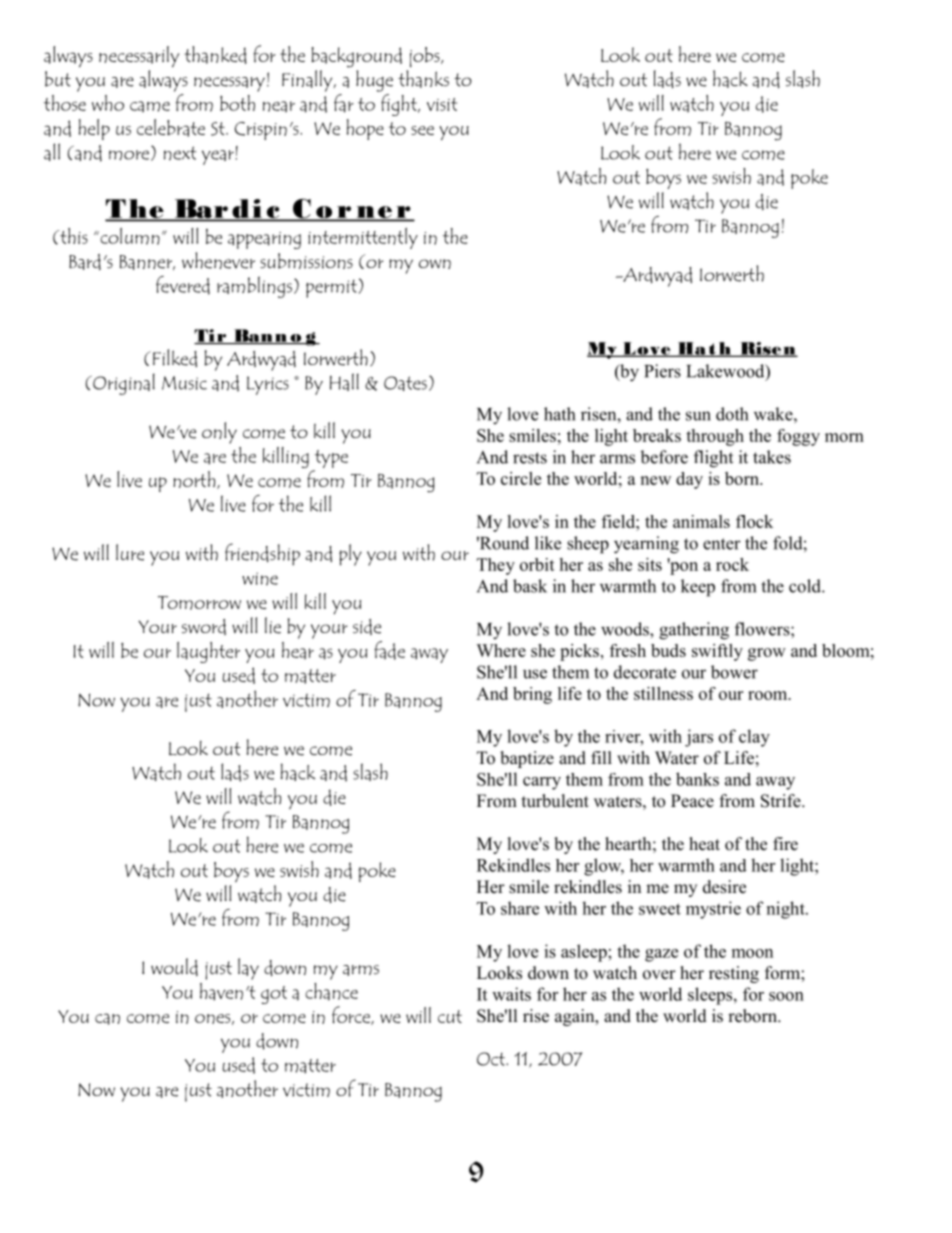 This document has width=952, height=1233. Describe the element at coordinates (107, 1019) in the document. I see `can` at that location.
